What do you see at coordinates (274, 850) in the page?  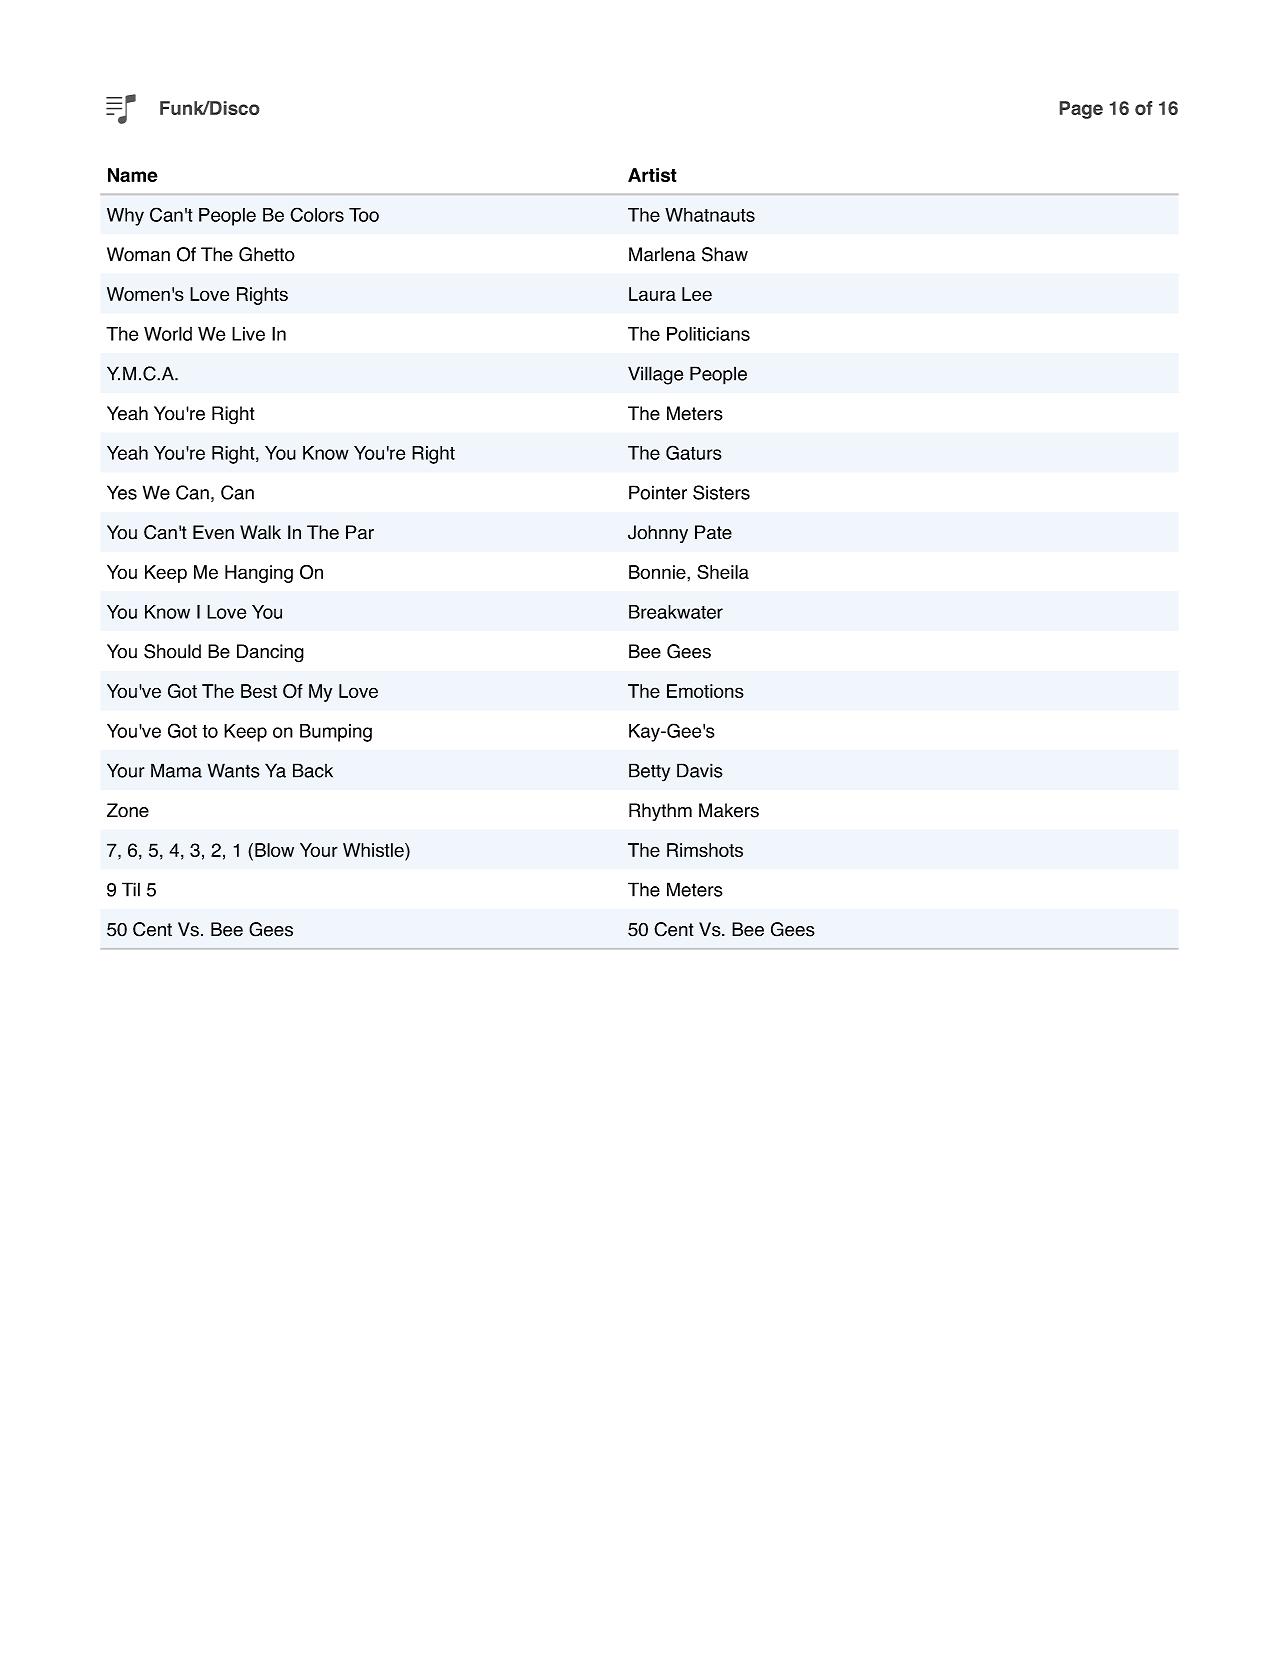 I see `Blow` at bounding box center [274, 850].
